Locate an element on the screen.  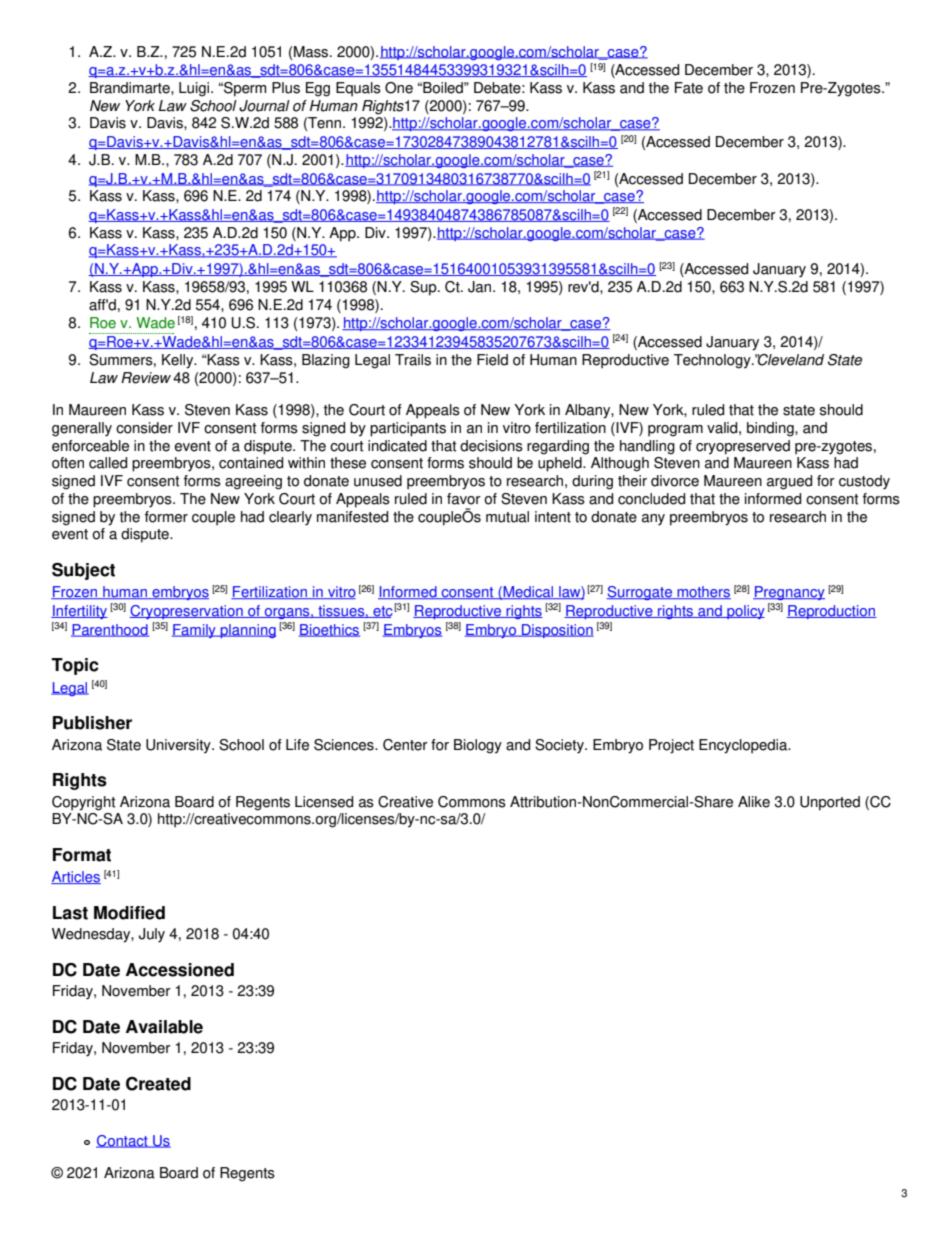
Luigi is located at coordinates (195, 89).
